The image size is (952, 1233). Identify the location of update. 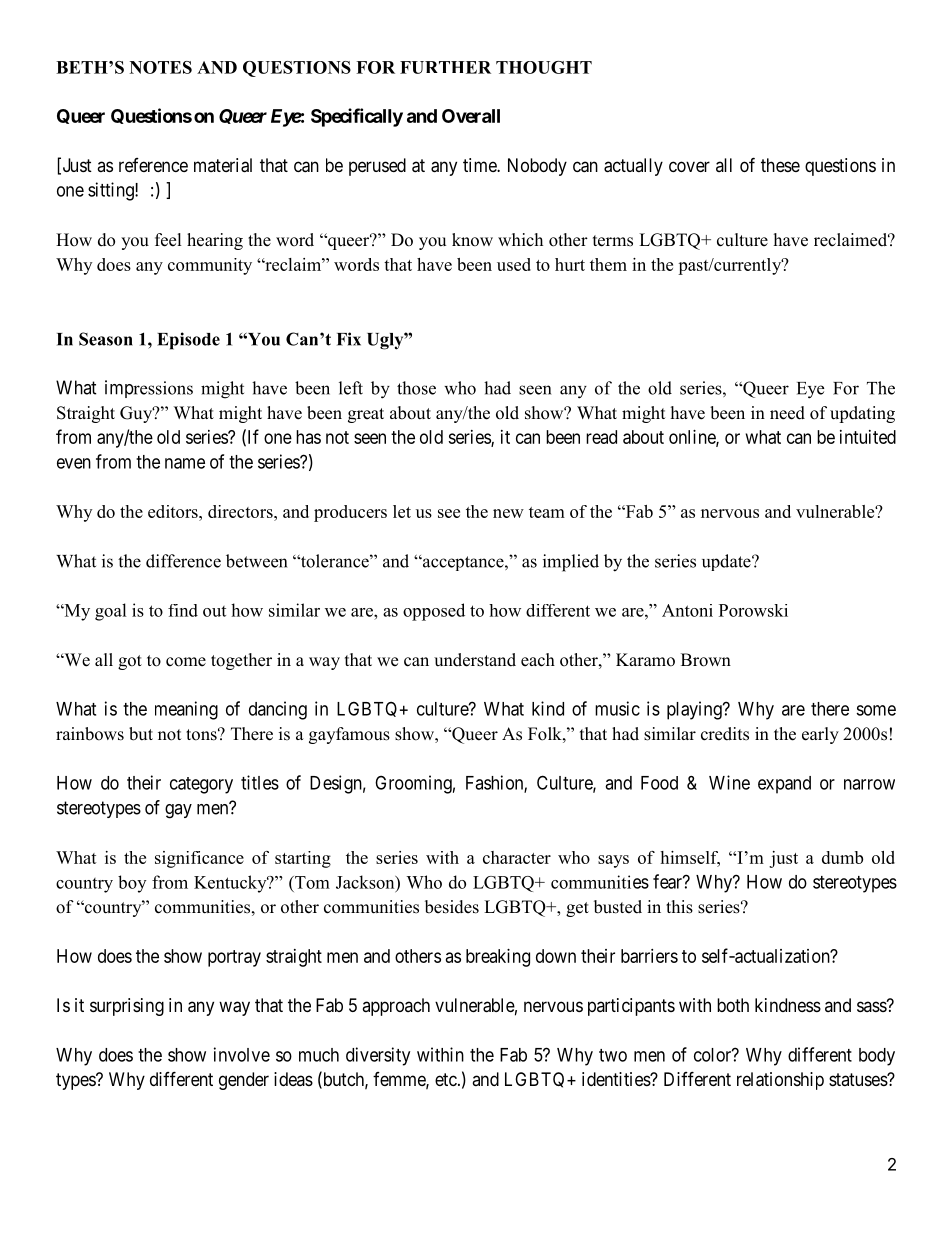
(727, 562).
